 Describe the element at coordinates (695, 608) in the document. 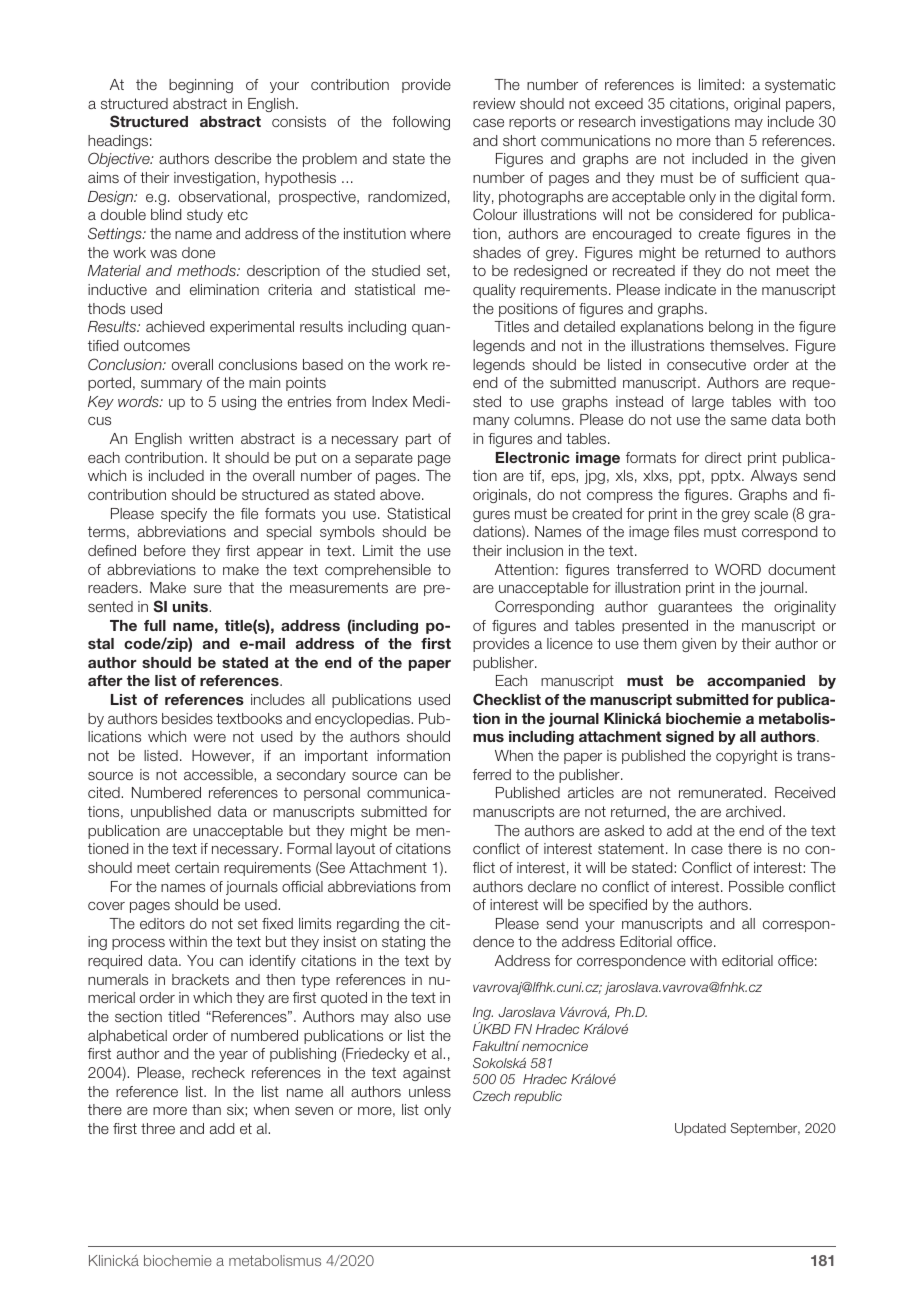

I see `guarantees` at that location.
